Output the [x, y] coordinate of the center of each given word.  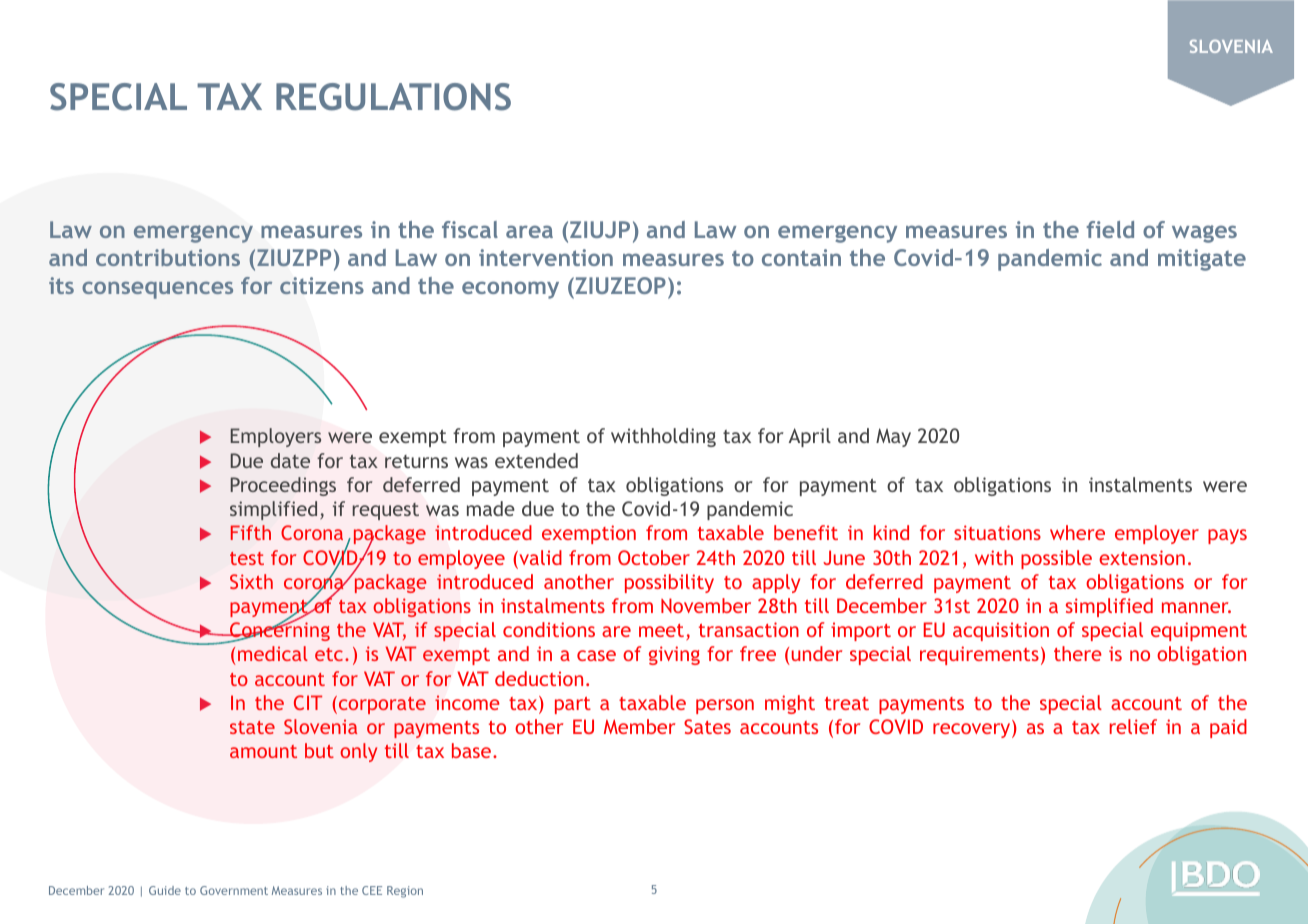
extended [536, 460]
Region [405, 892]
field [1110, 229]
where [1077, 532]
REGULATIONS [393, 97]
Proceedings [283, 486]
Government [234, 890]
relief [1133, 726]
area [529, 231]
